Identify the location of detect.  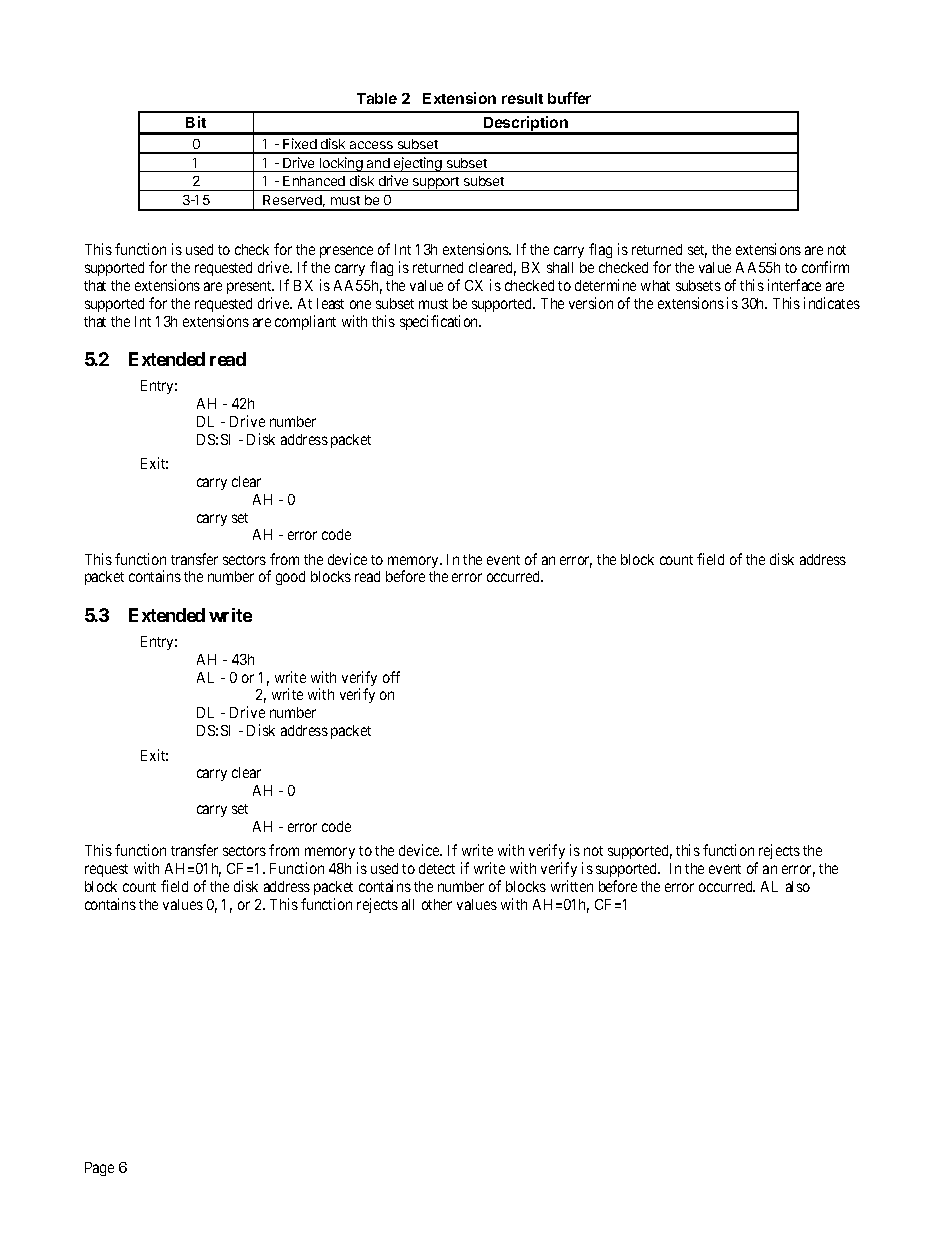
(437, 868).
